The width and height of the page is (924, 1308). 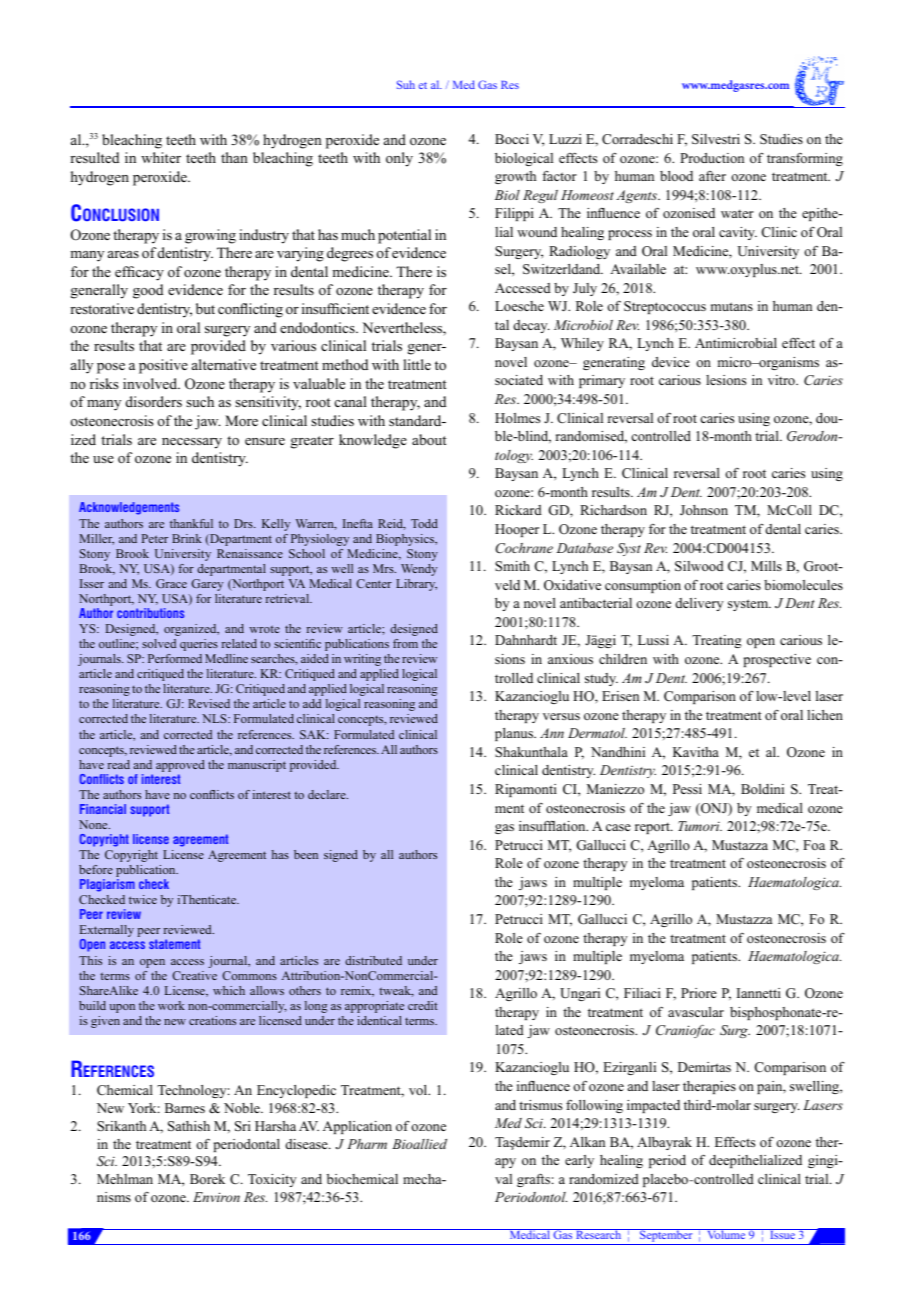 I want to click on Pharm, so click(x=367, y=1144).
